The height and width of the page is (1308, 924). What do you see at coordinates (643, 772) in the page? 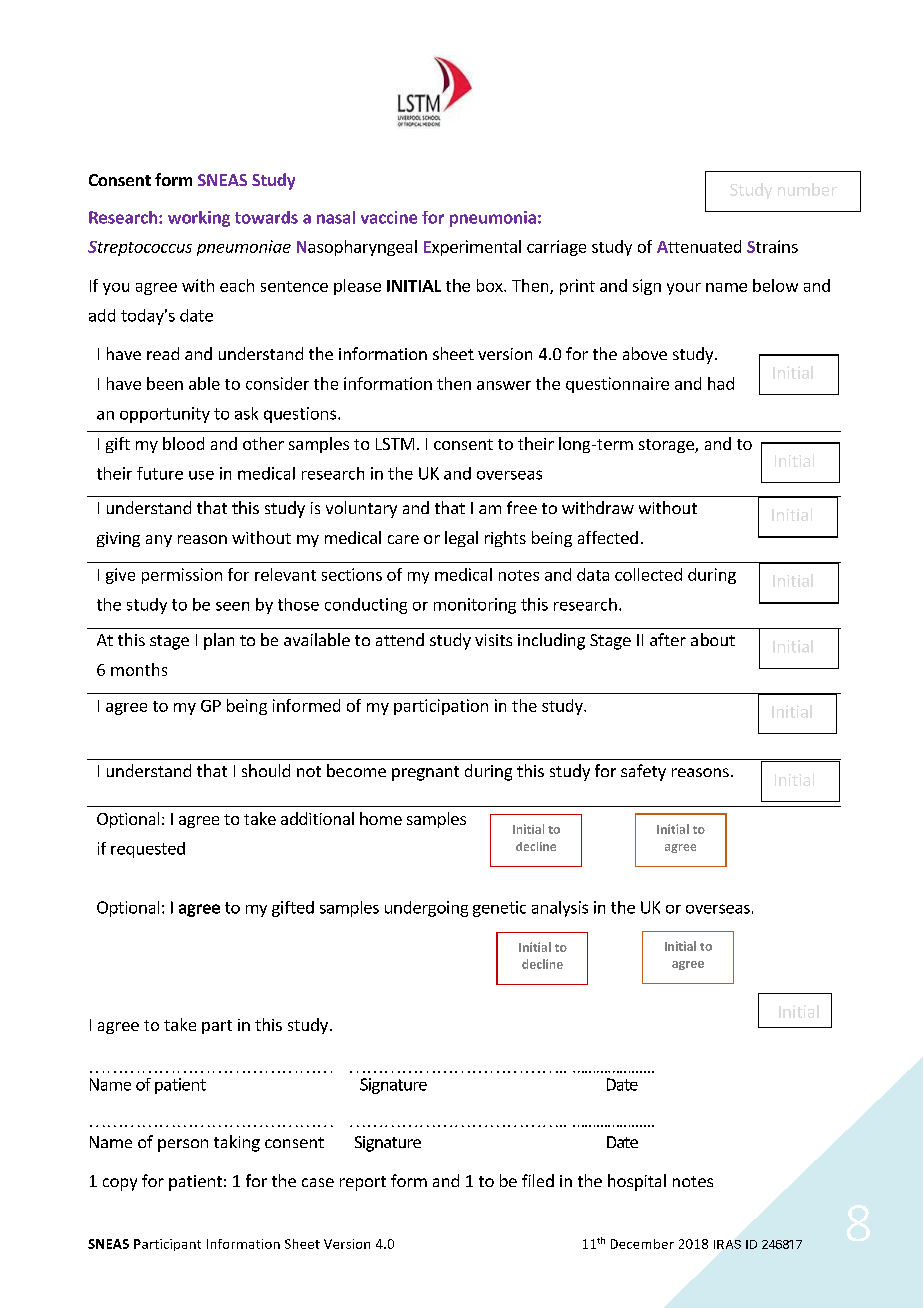
I see `safety` at bounding box center [643, 772].
